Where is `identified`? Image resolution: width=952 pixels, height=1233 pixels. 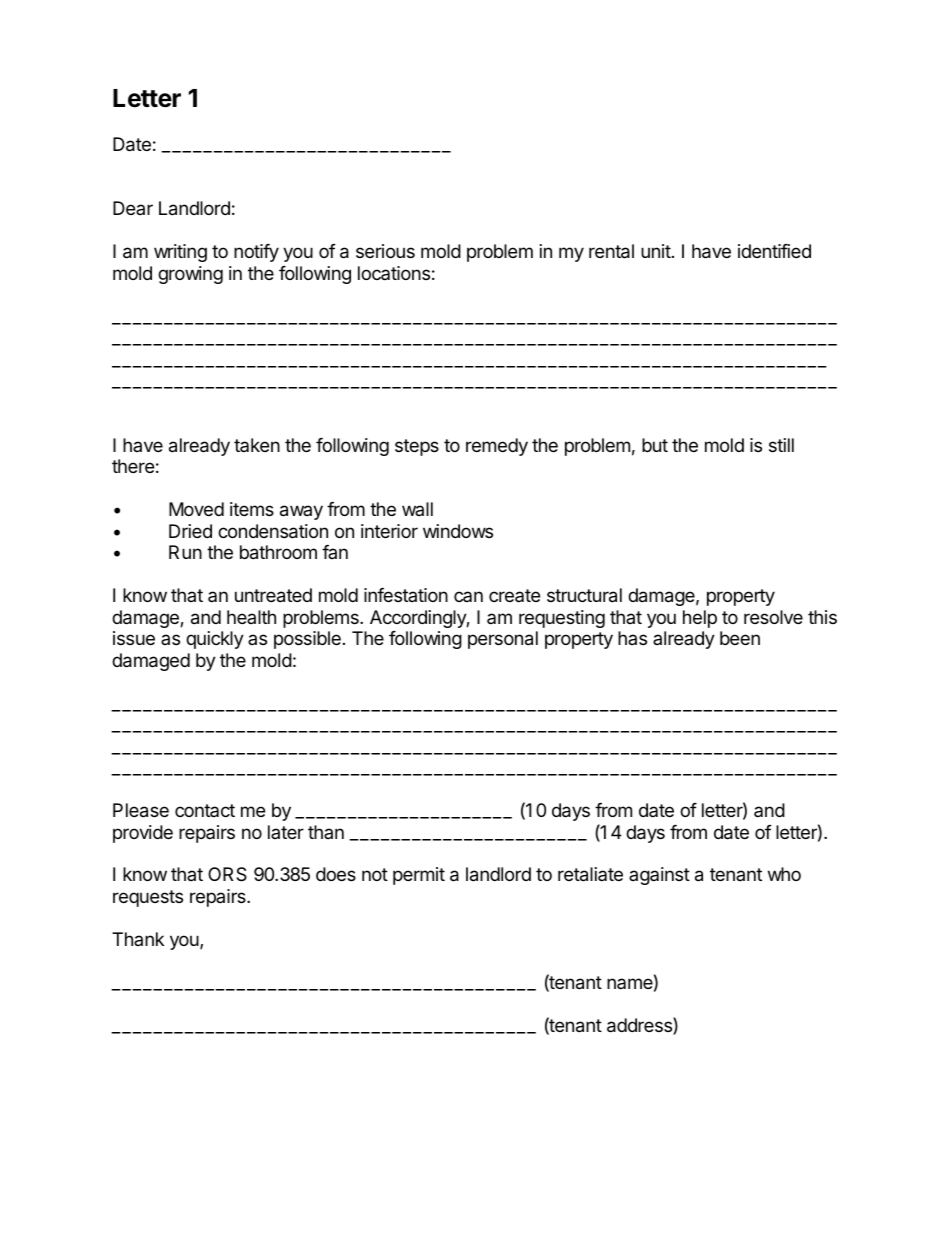
identified is located at coordinates (774, 251).
